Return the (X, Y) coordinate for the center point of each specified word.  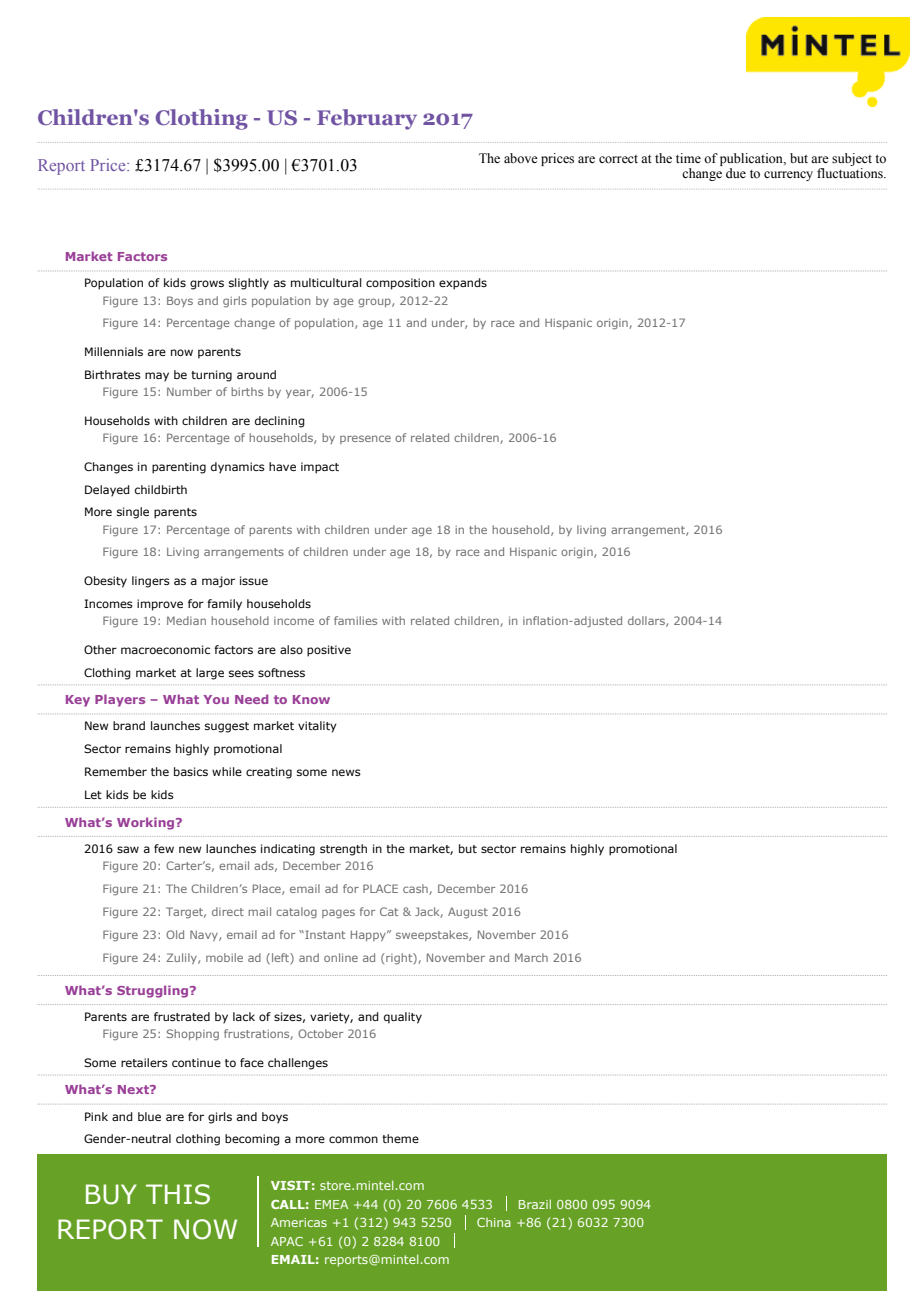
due (736, 173)
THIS (178, 1194)
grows (207, 285)
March (531, 957)
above (521, 158)
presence (365, 439)
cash (416, 889)
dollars (647, 621)
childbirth (161, 489)
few (164, 848)
